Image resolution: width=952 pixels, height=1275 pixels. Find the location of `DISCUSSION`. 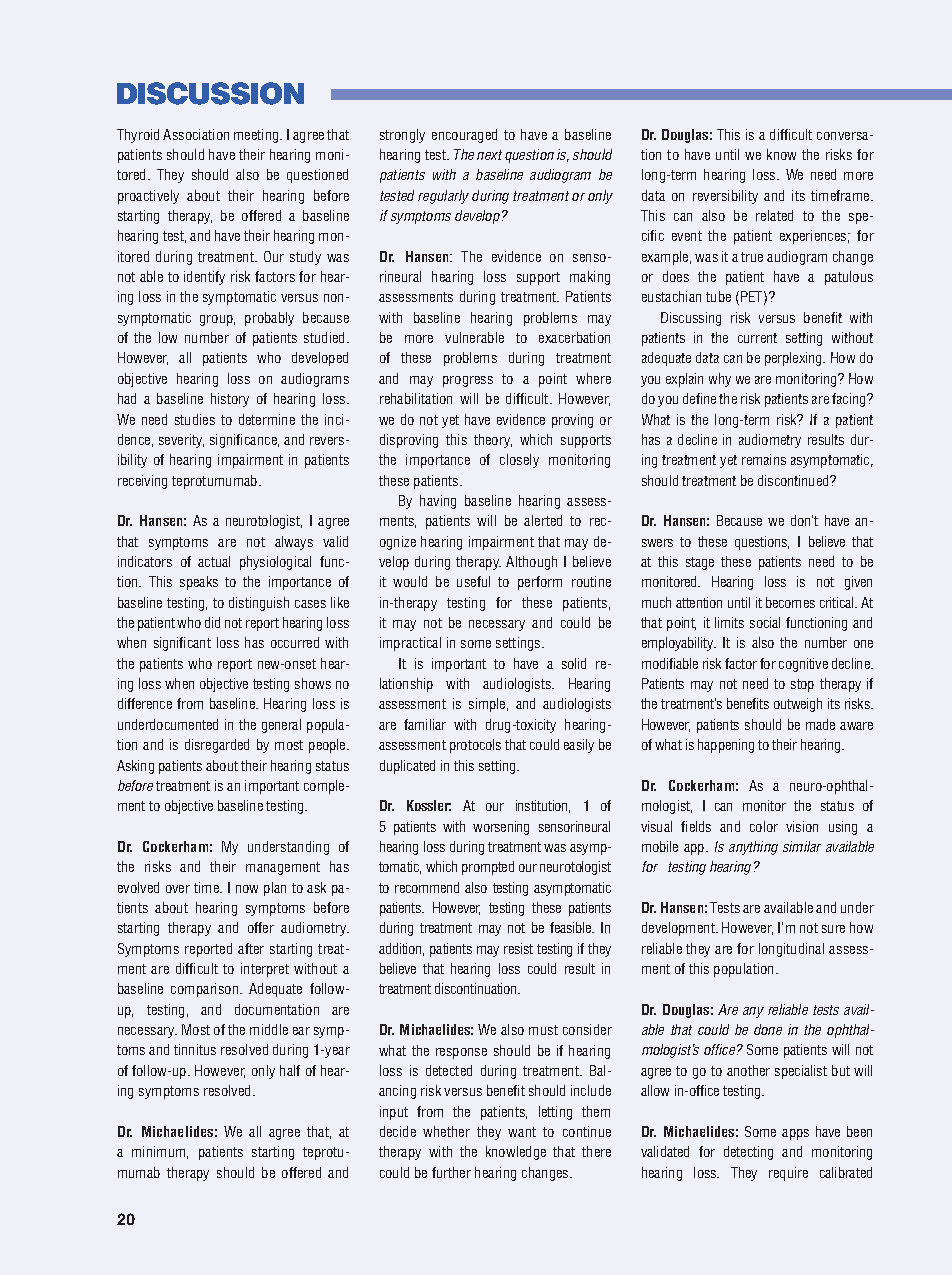

DISCUSSION is located at coordinates (210, 93).
